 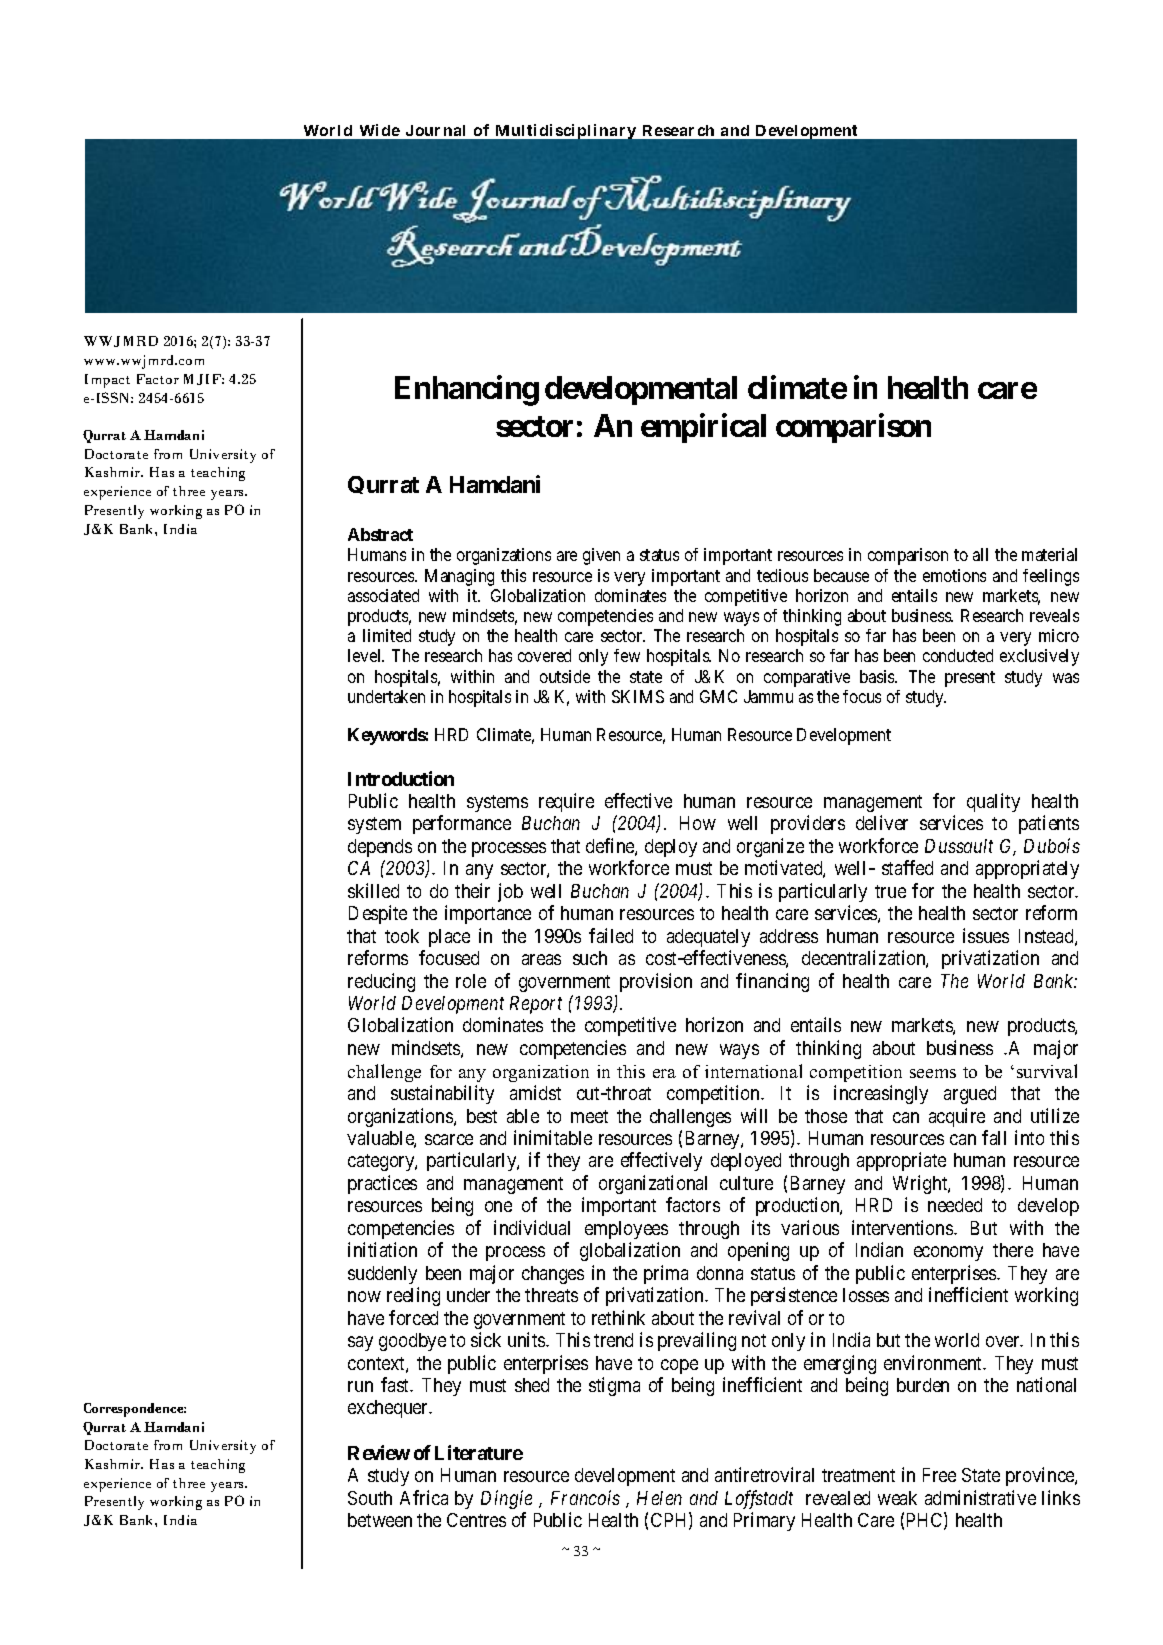 What do you see at coordinates (370, 1498) in the screenshot?
I see `South` at bounding box center [370, 1498].
